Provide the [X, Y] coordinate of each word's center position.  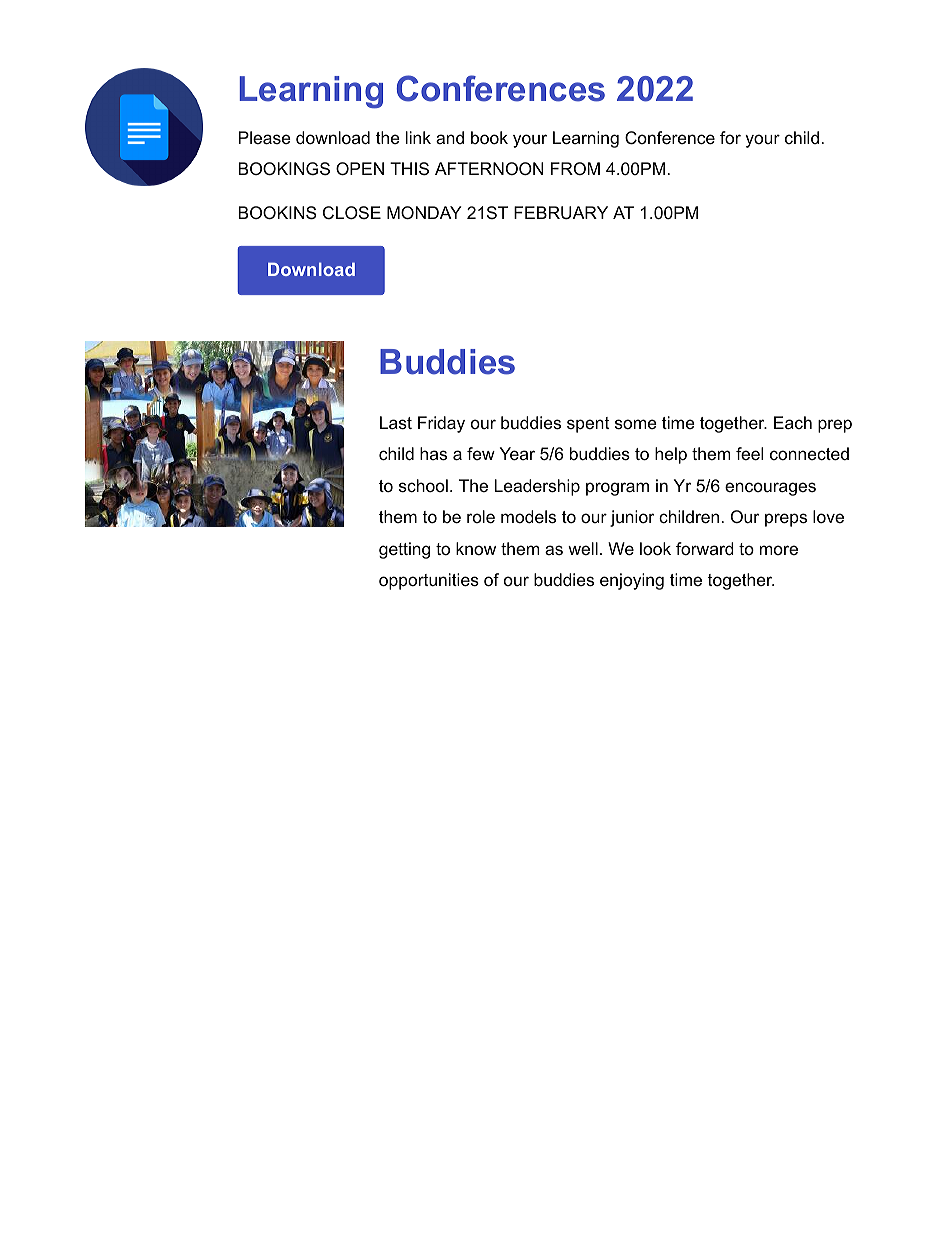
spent [588, 425]
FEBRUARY [561, 212]
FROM [575, 168]
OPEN [360, 168]
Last [396, 422]
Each [793, 422]
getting [404, 550]
